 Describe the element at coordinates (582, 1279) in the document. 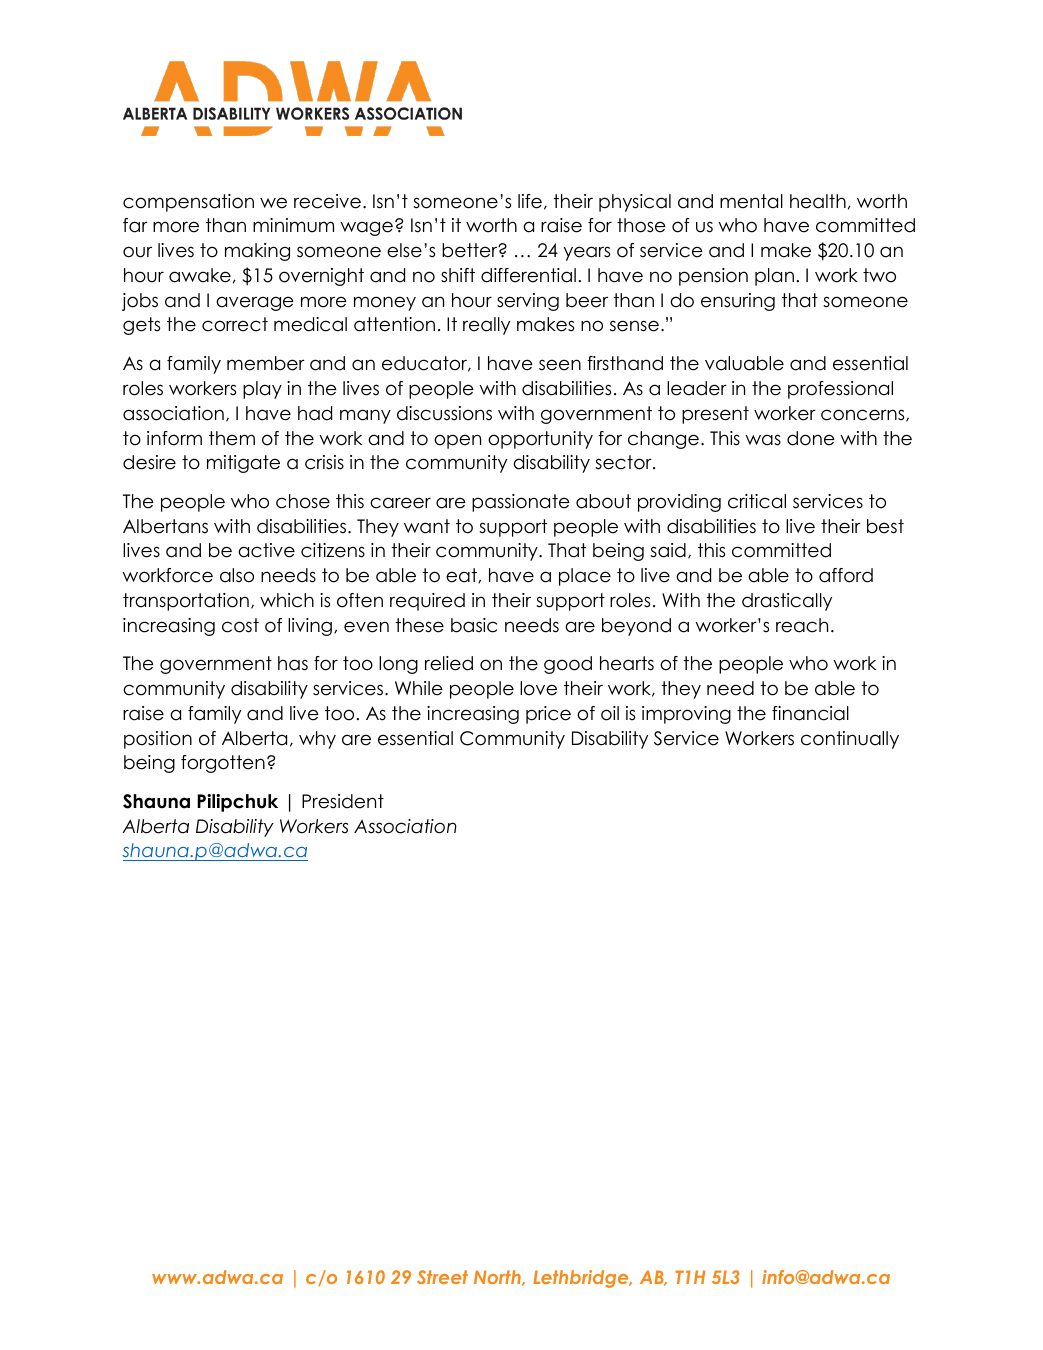

I see `Lethbridge` at that location.
